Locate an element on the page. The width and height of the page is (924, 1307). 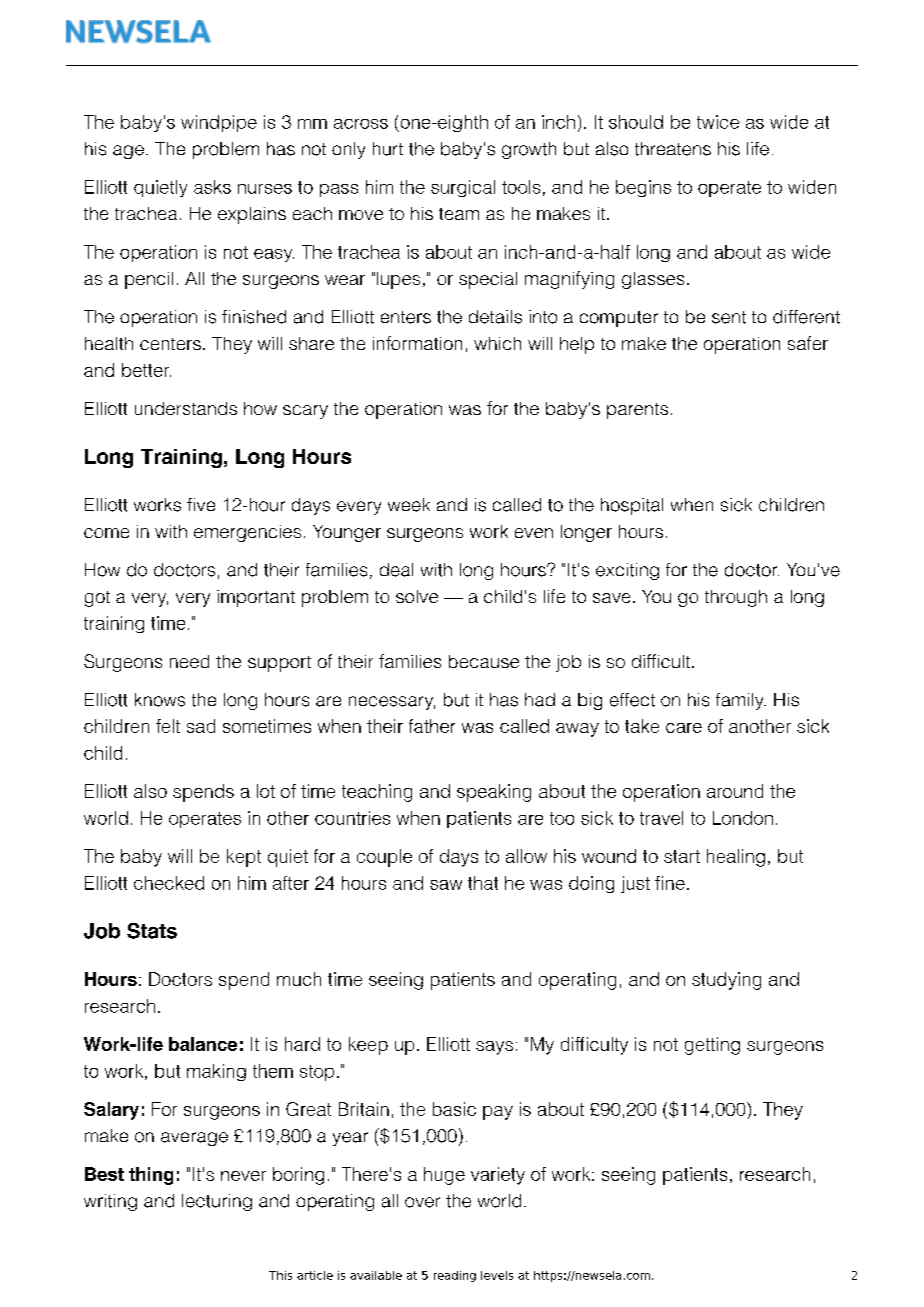
surgical is located at coordinates (463, 188).
